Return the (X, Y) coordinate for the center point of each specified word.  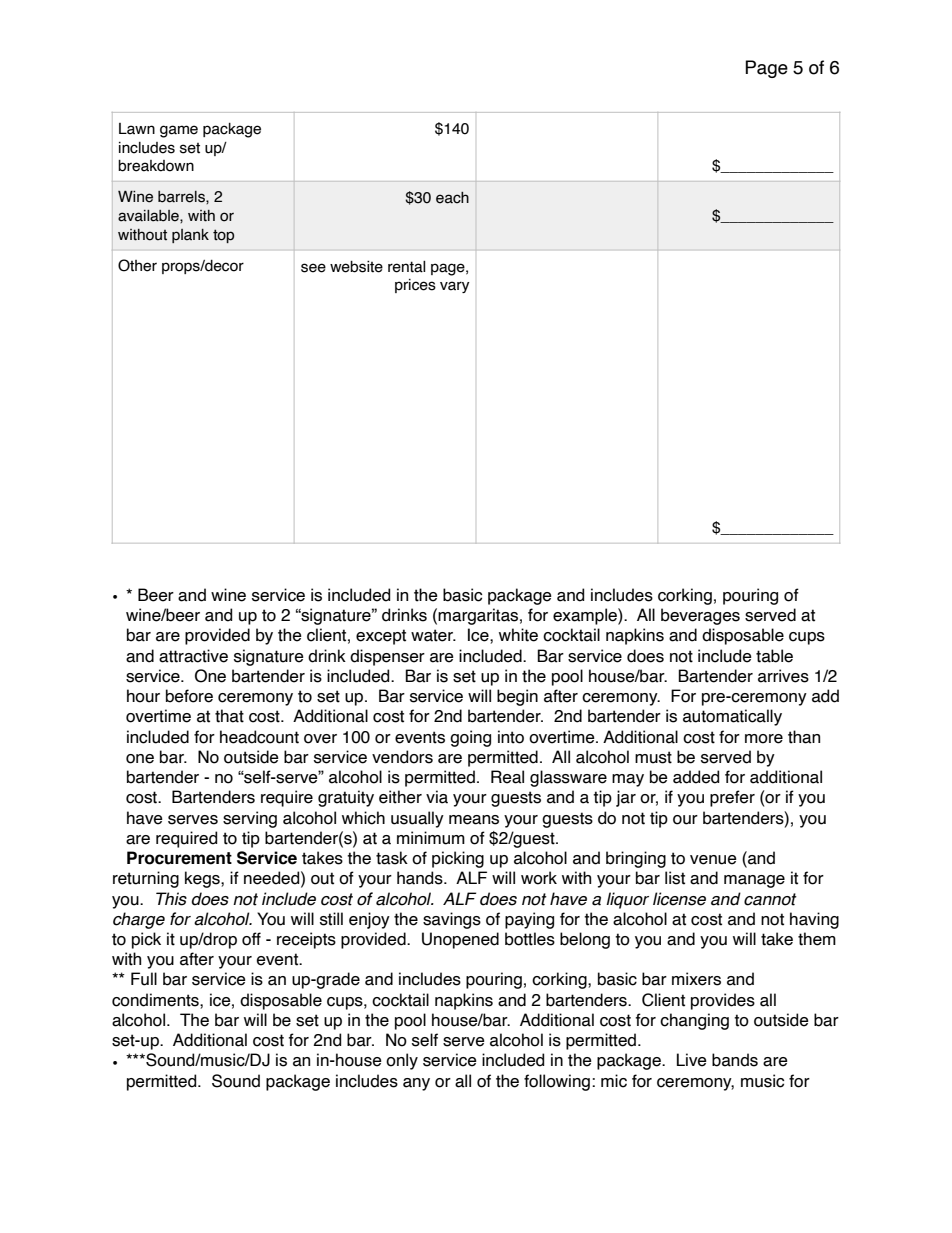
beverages (700, 616)
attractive (193, 656)
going (470, 738)
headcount (259, 737)
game (179, 131)
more (764, 739)
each (452, 198)
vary (455, 287)
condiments (156, 1000)
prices (415, 286)
